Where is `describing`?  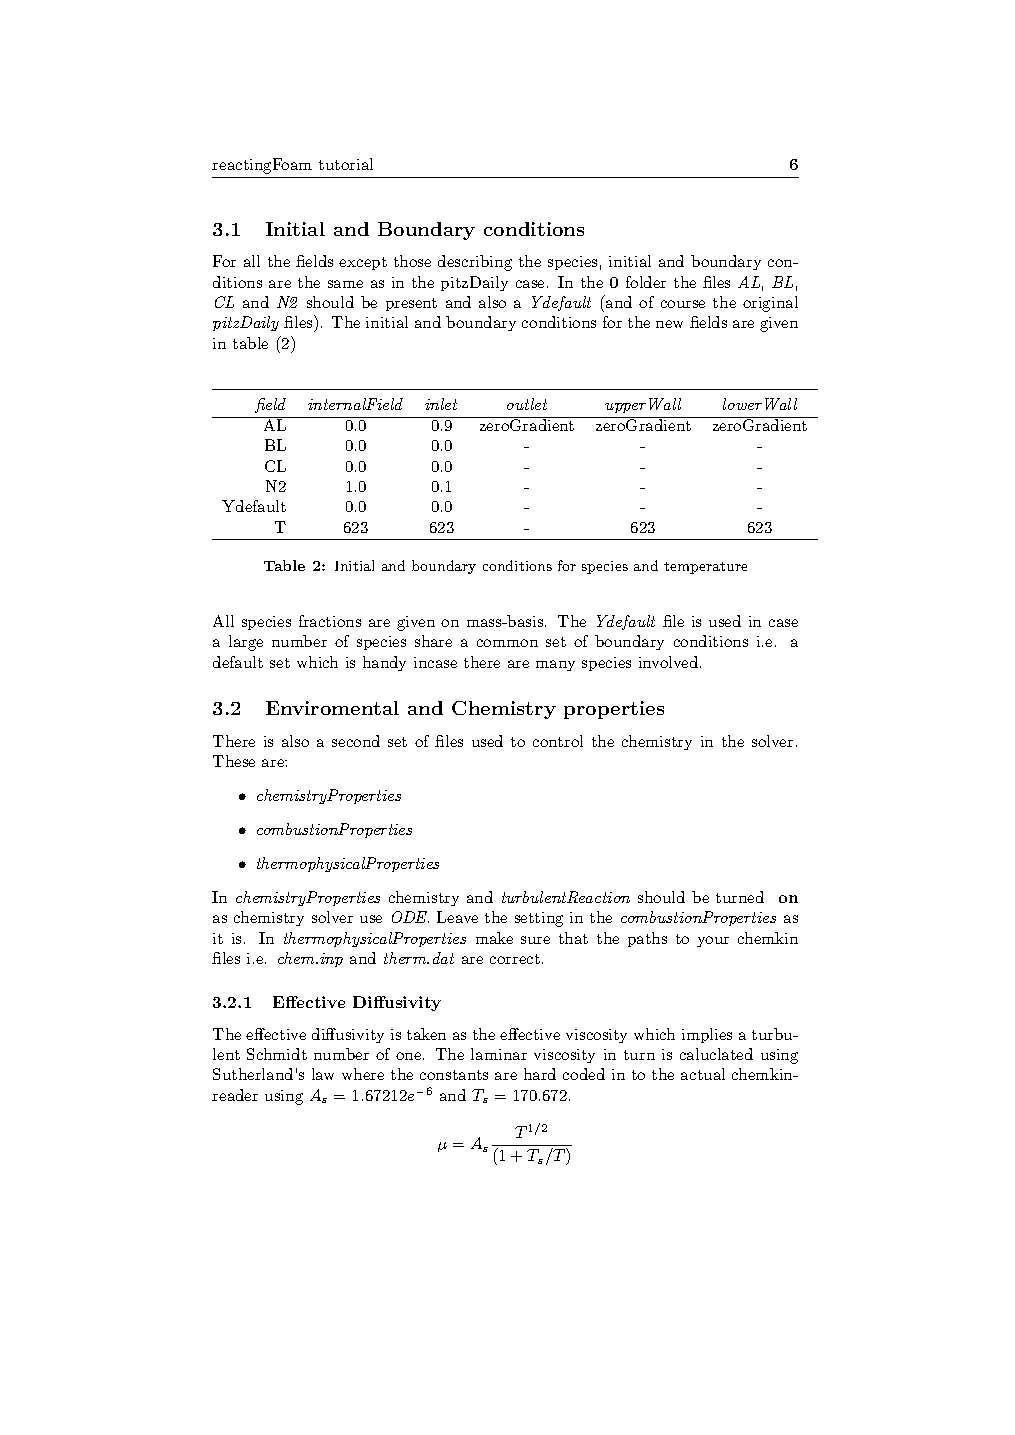
describing is located at coordinates (475, 263).
